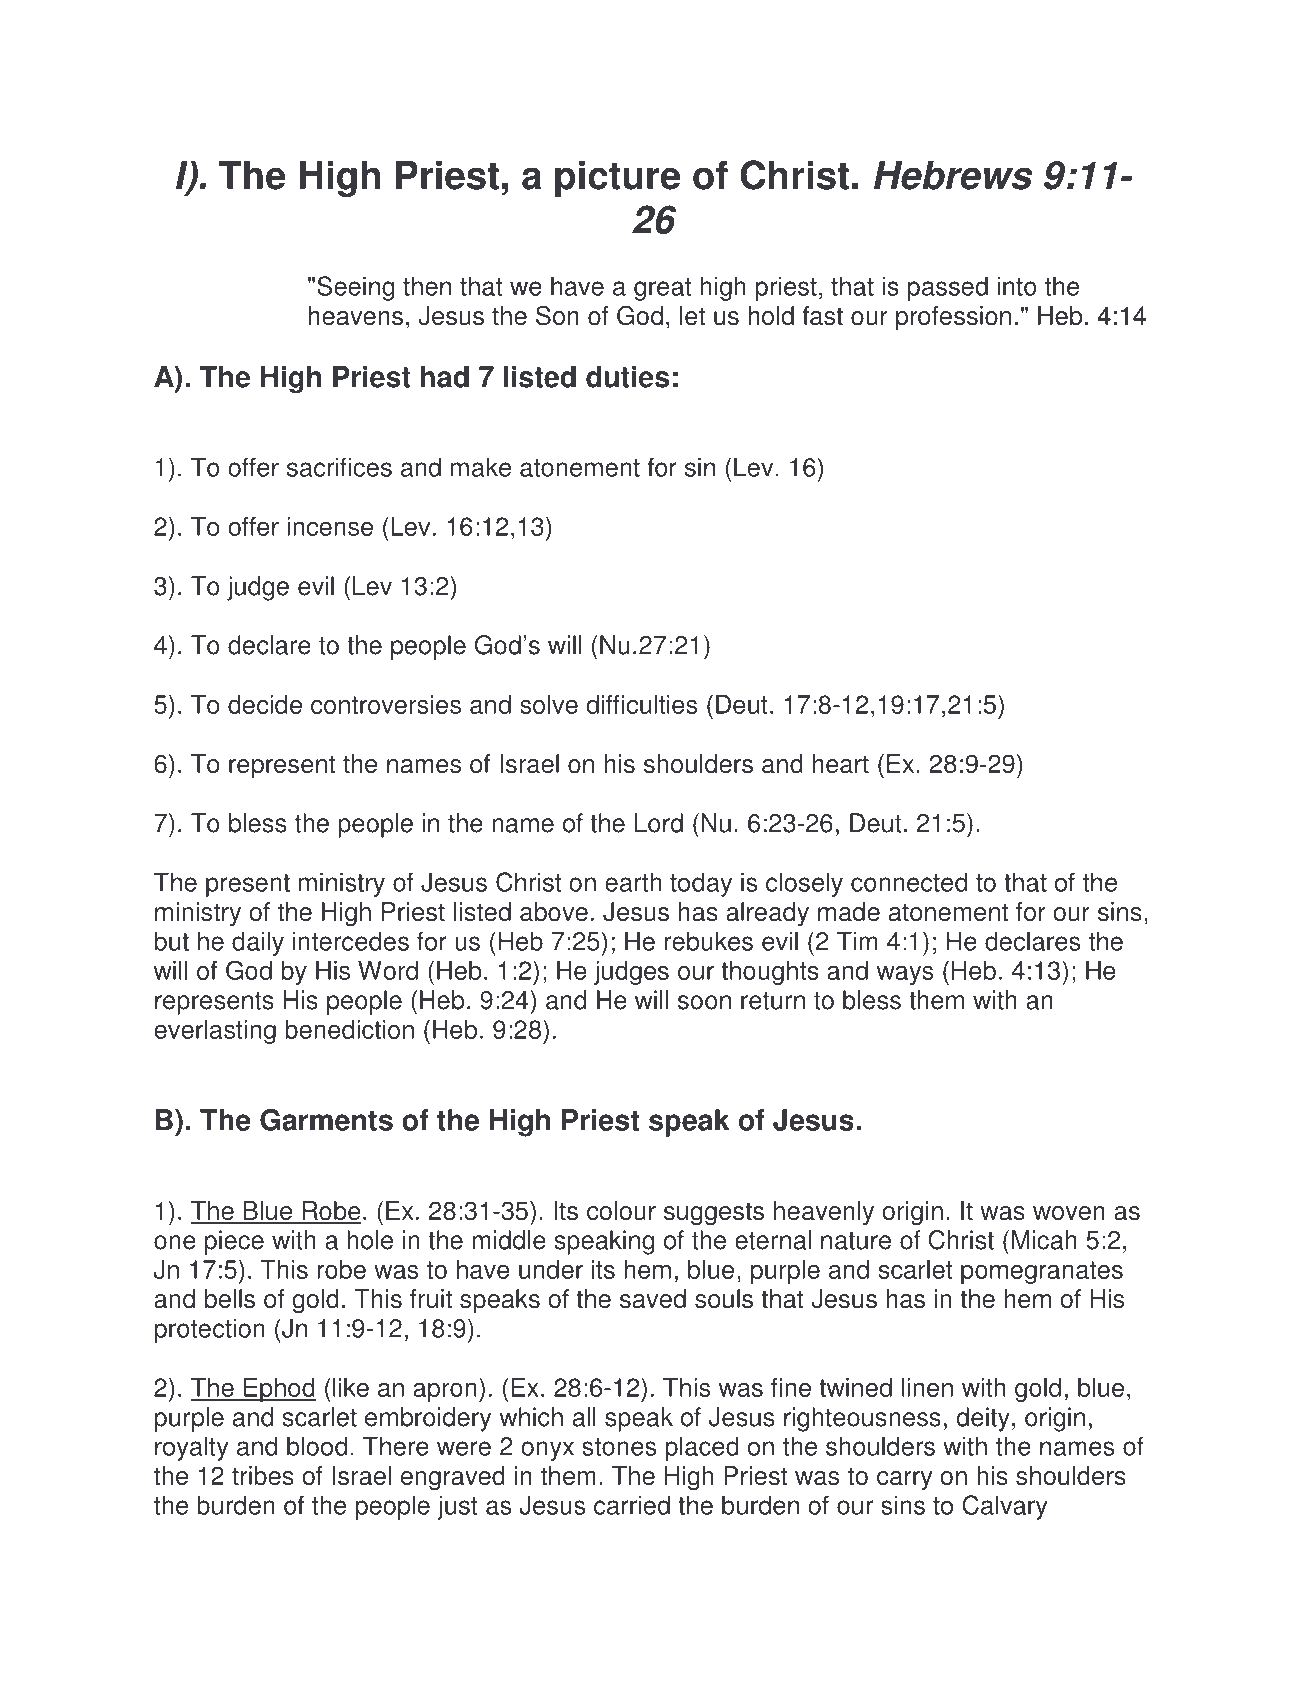 The width and height of the screenshot is (1305, 1689). I want to click on Seeing, so click(356, 288).
